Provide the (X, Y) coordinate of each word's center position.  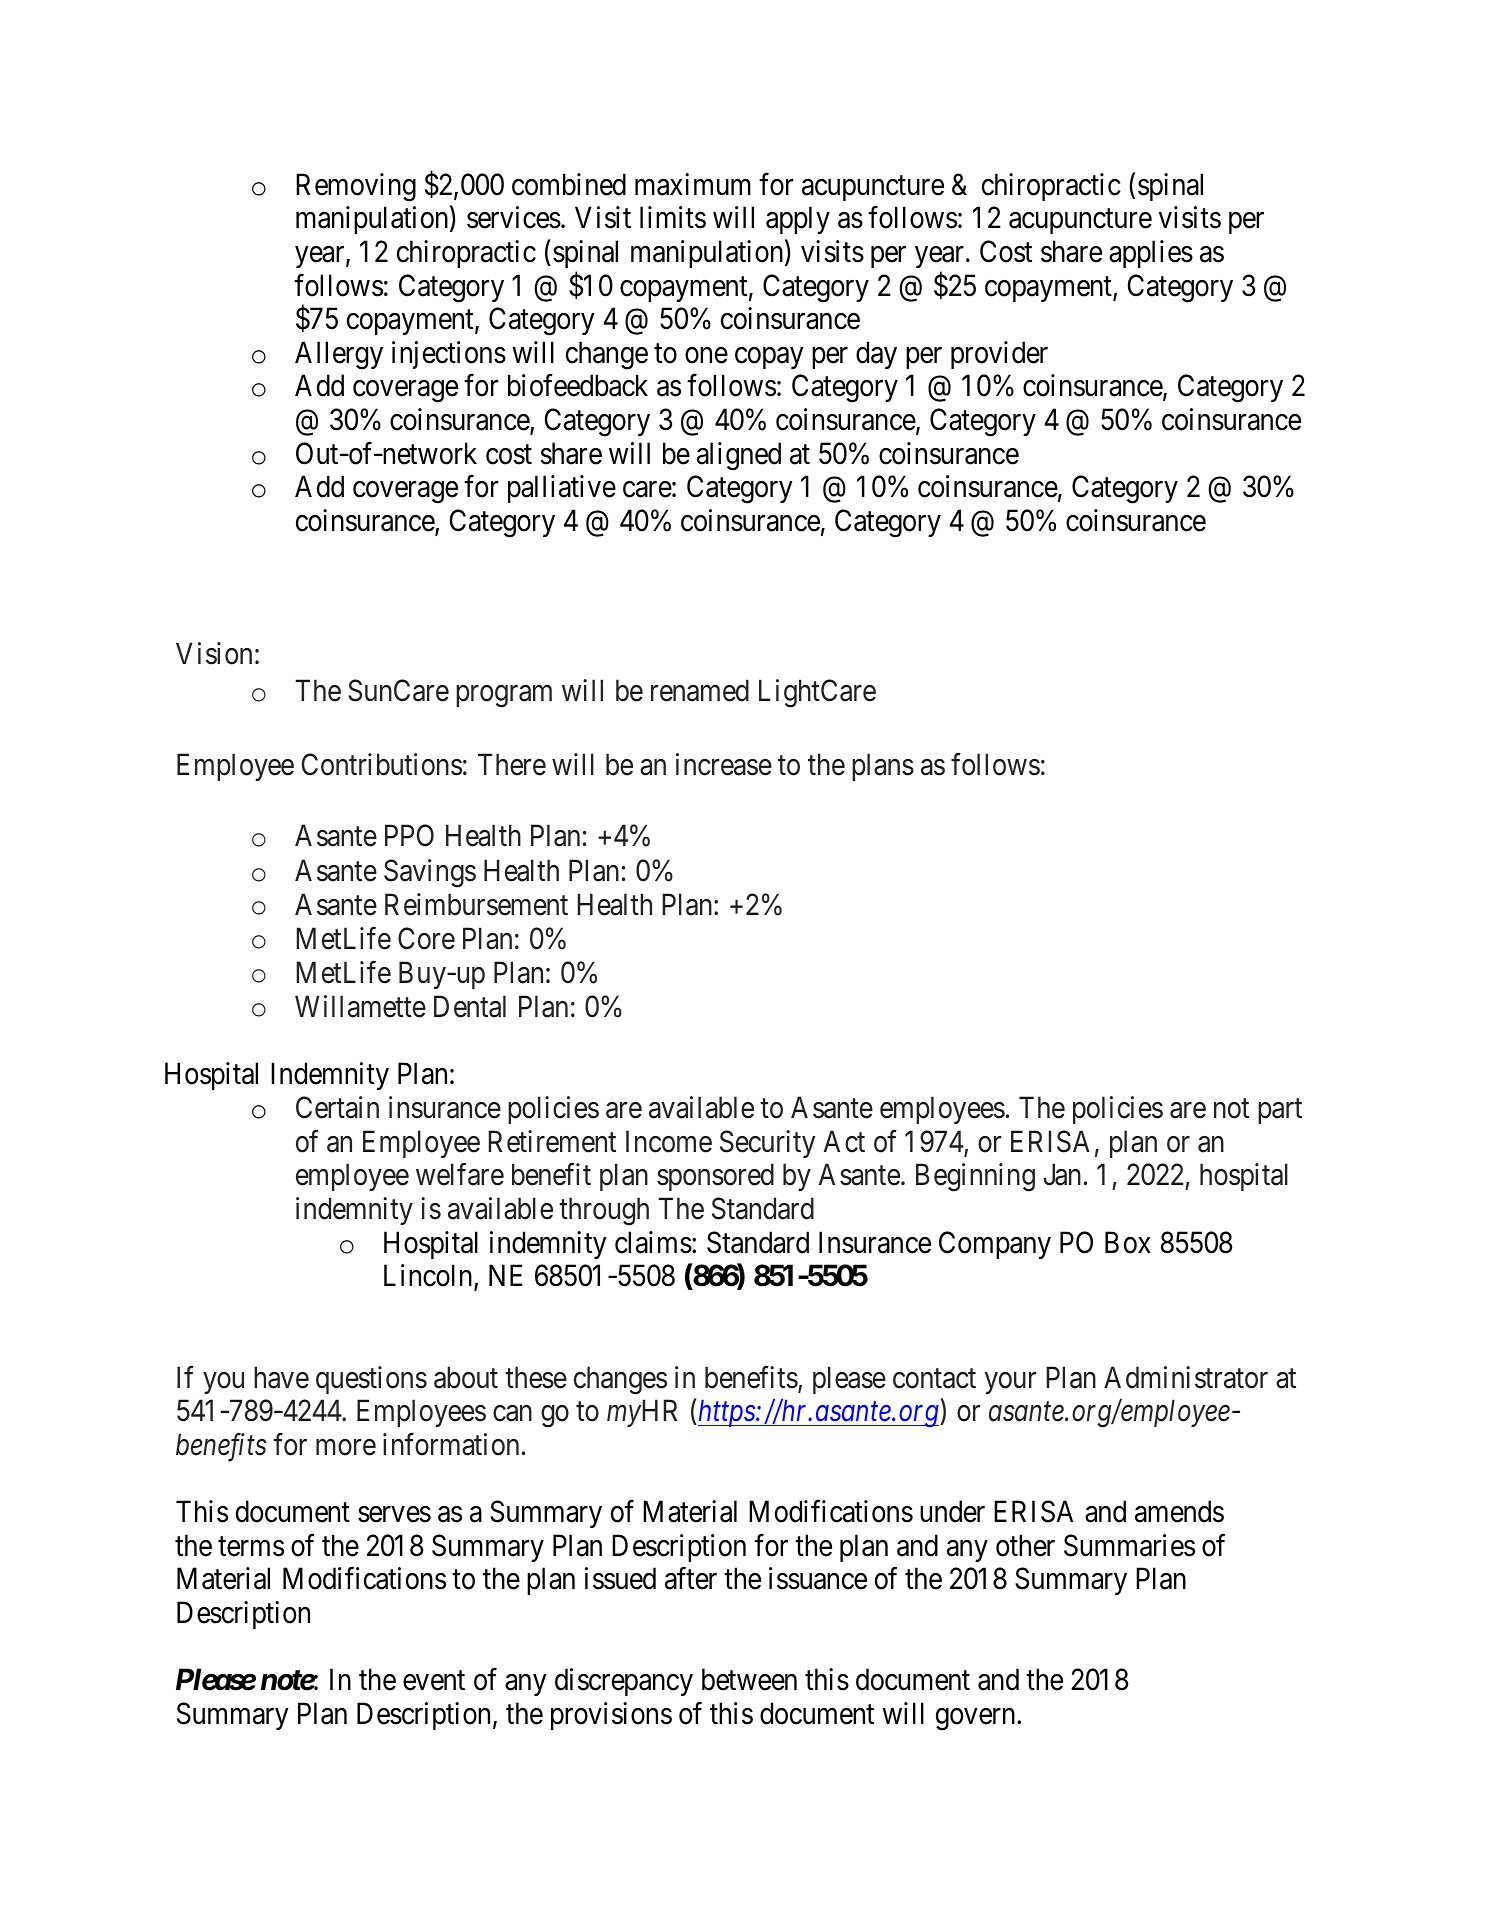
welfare (460, 1174)
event (434, 1681)
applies (1151, 254)
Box (1128, 1242)
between (749, 1679)
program (504, 696)
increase (724, 764)
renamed (700, 690)
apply (798, 220)
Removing (356, 187)
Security (767, 1144)
